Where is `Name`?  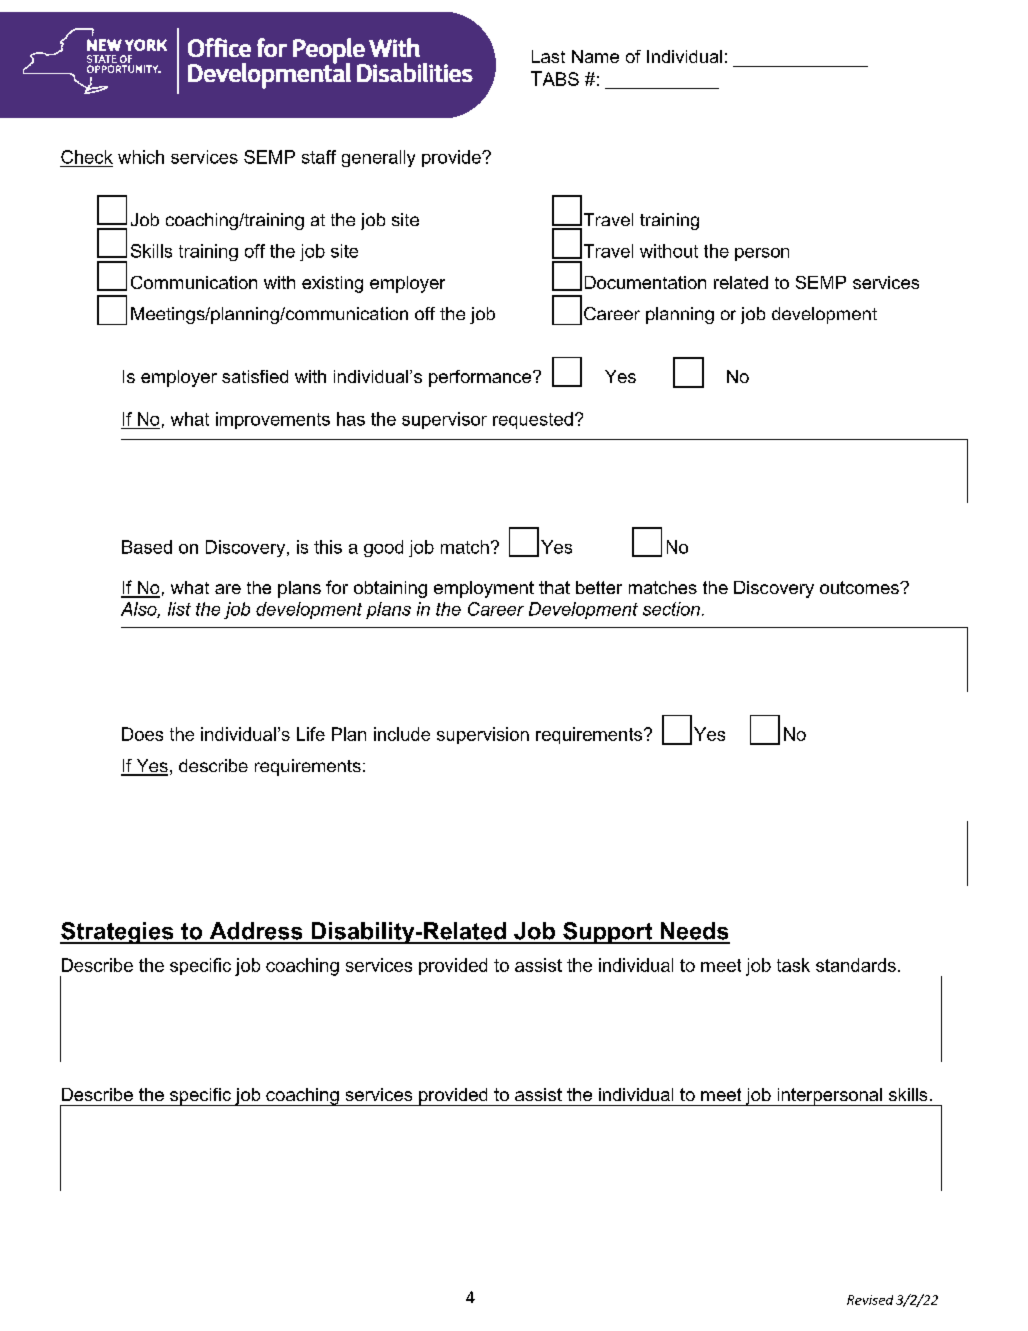
Name is located at coordinates (595, 56).
